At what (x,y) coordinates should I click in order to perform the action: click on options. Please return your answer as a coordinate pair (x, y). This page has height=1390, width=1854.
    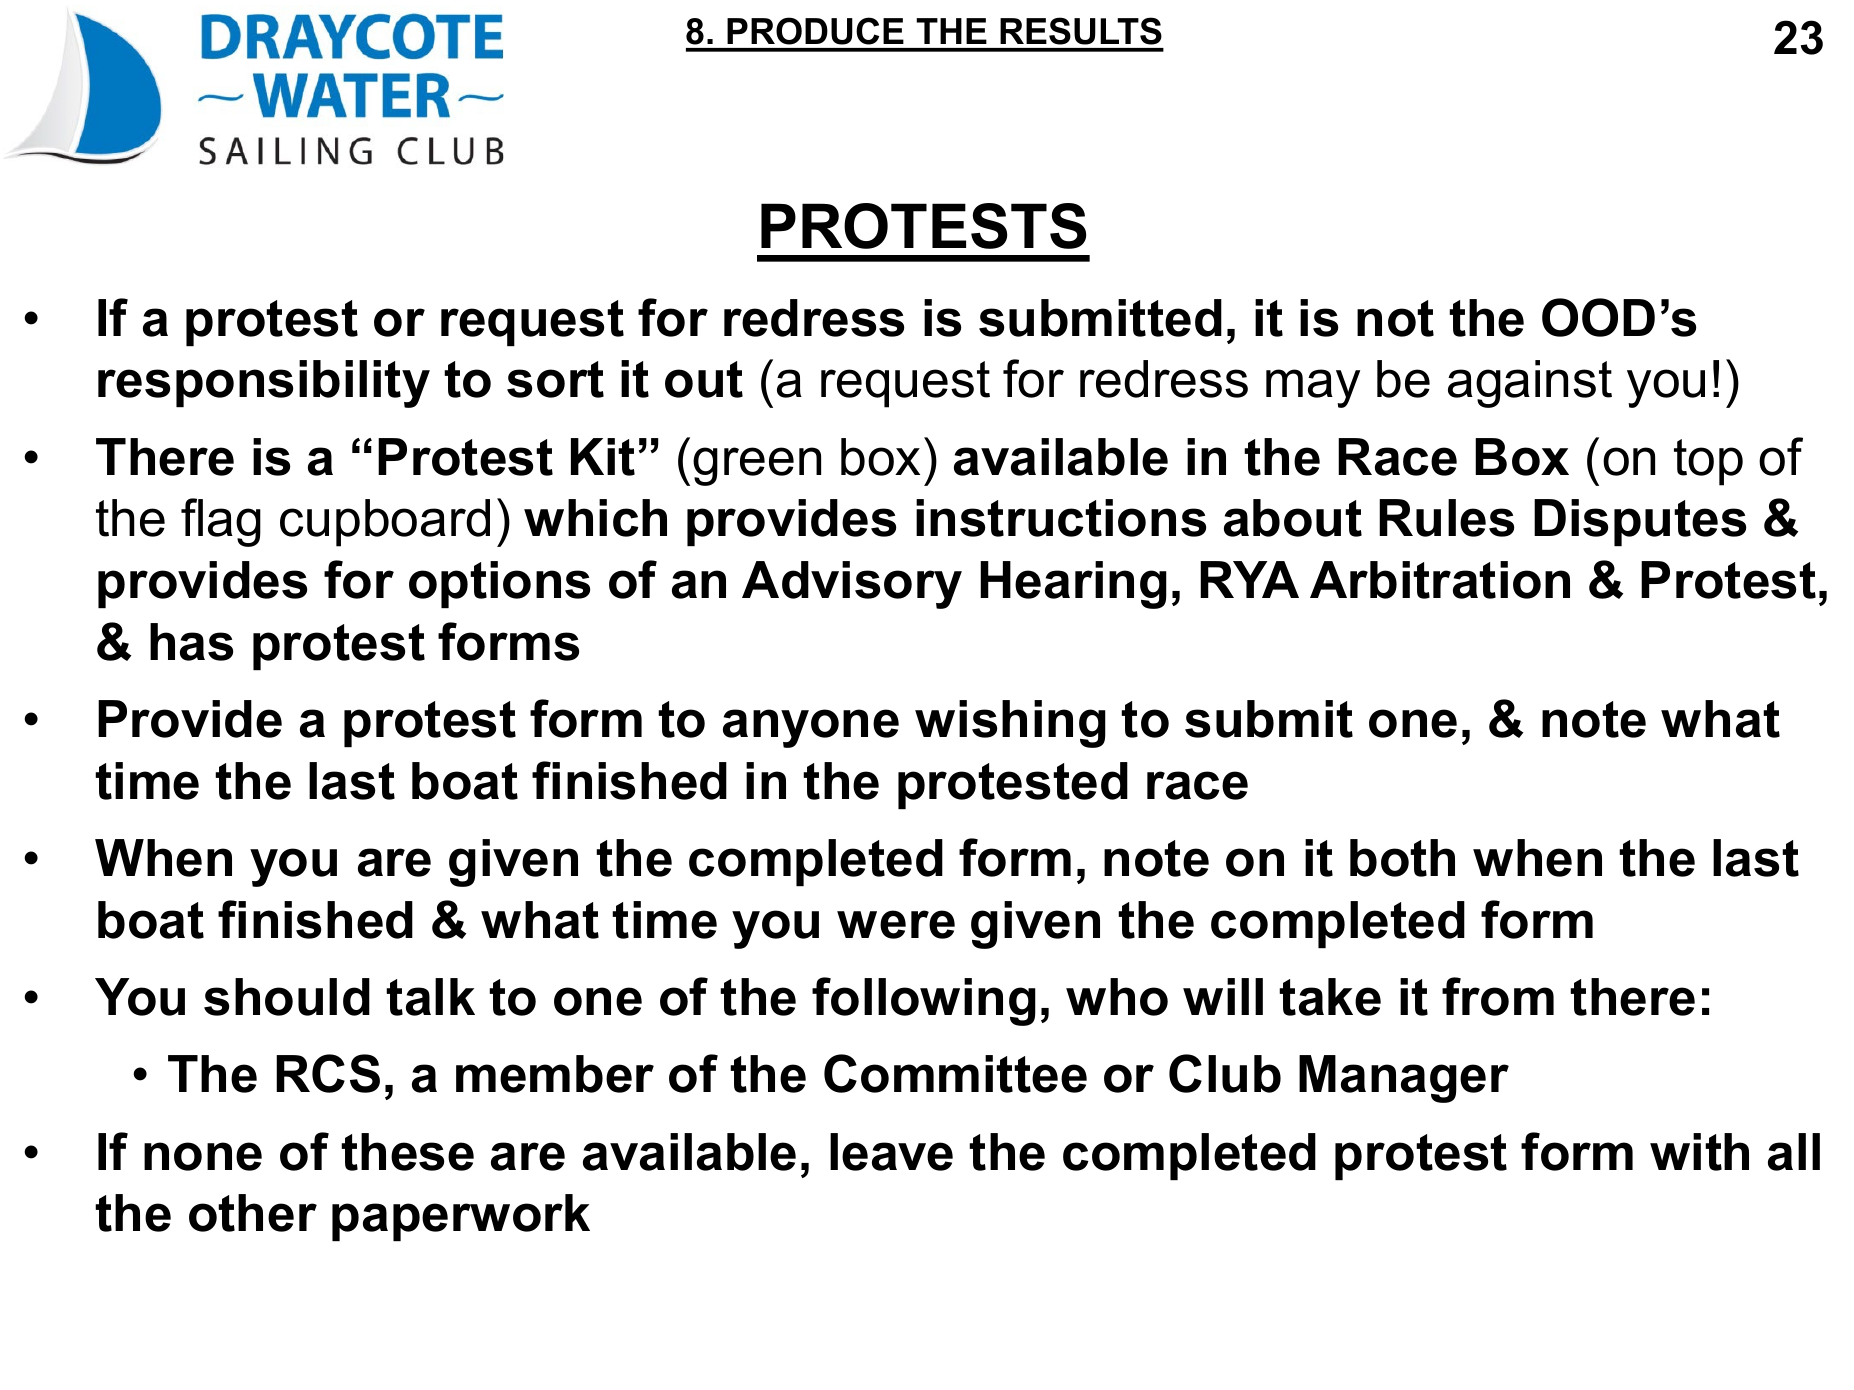
    Looking at the image, I should click on (499, 584).
